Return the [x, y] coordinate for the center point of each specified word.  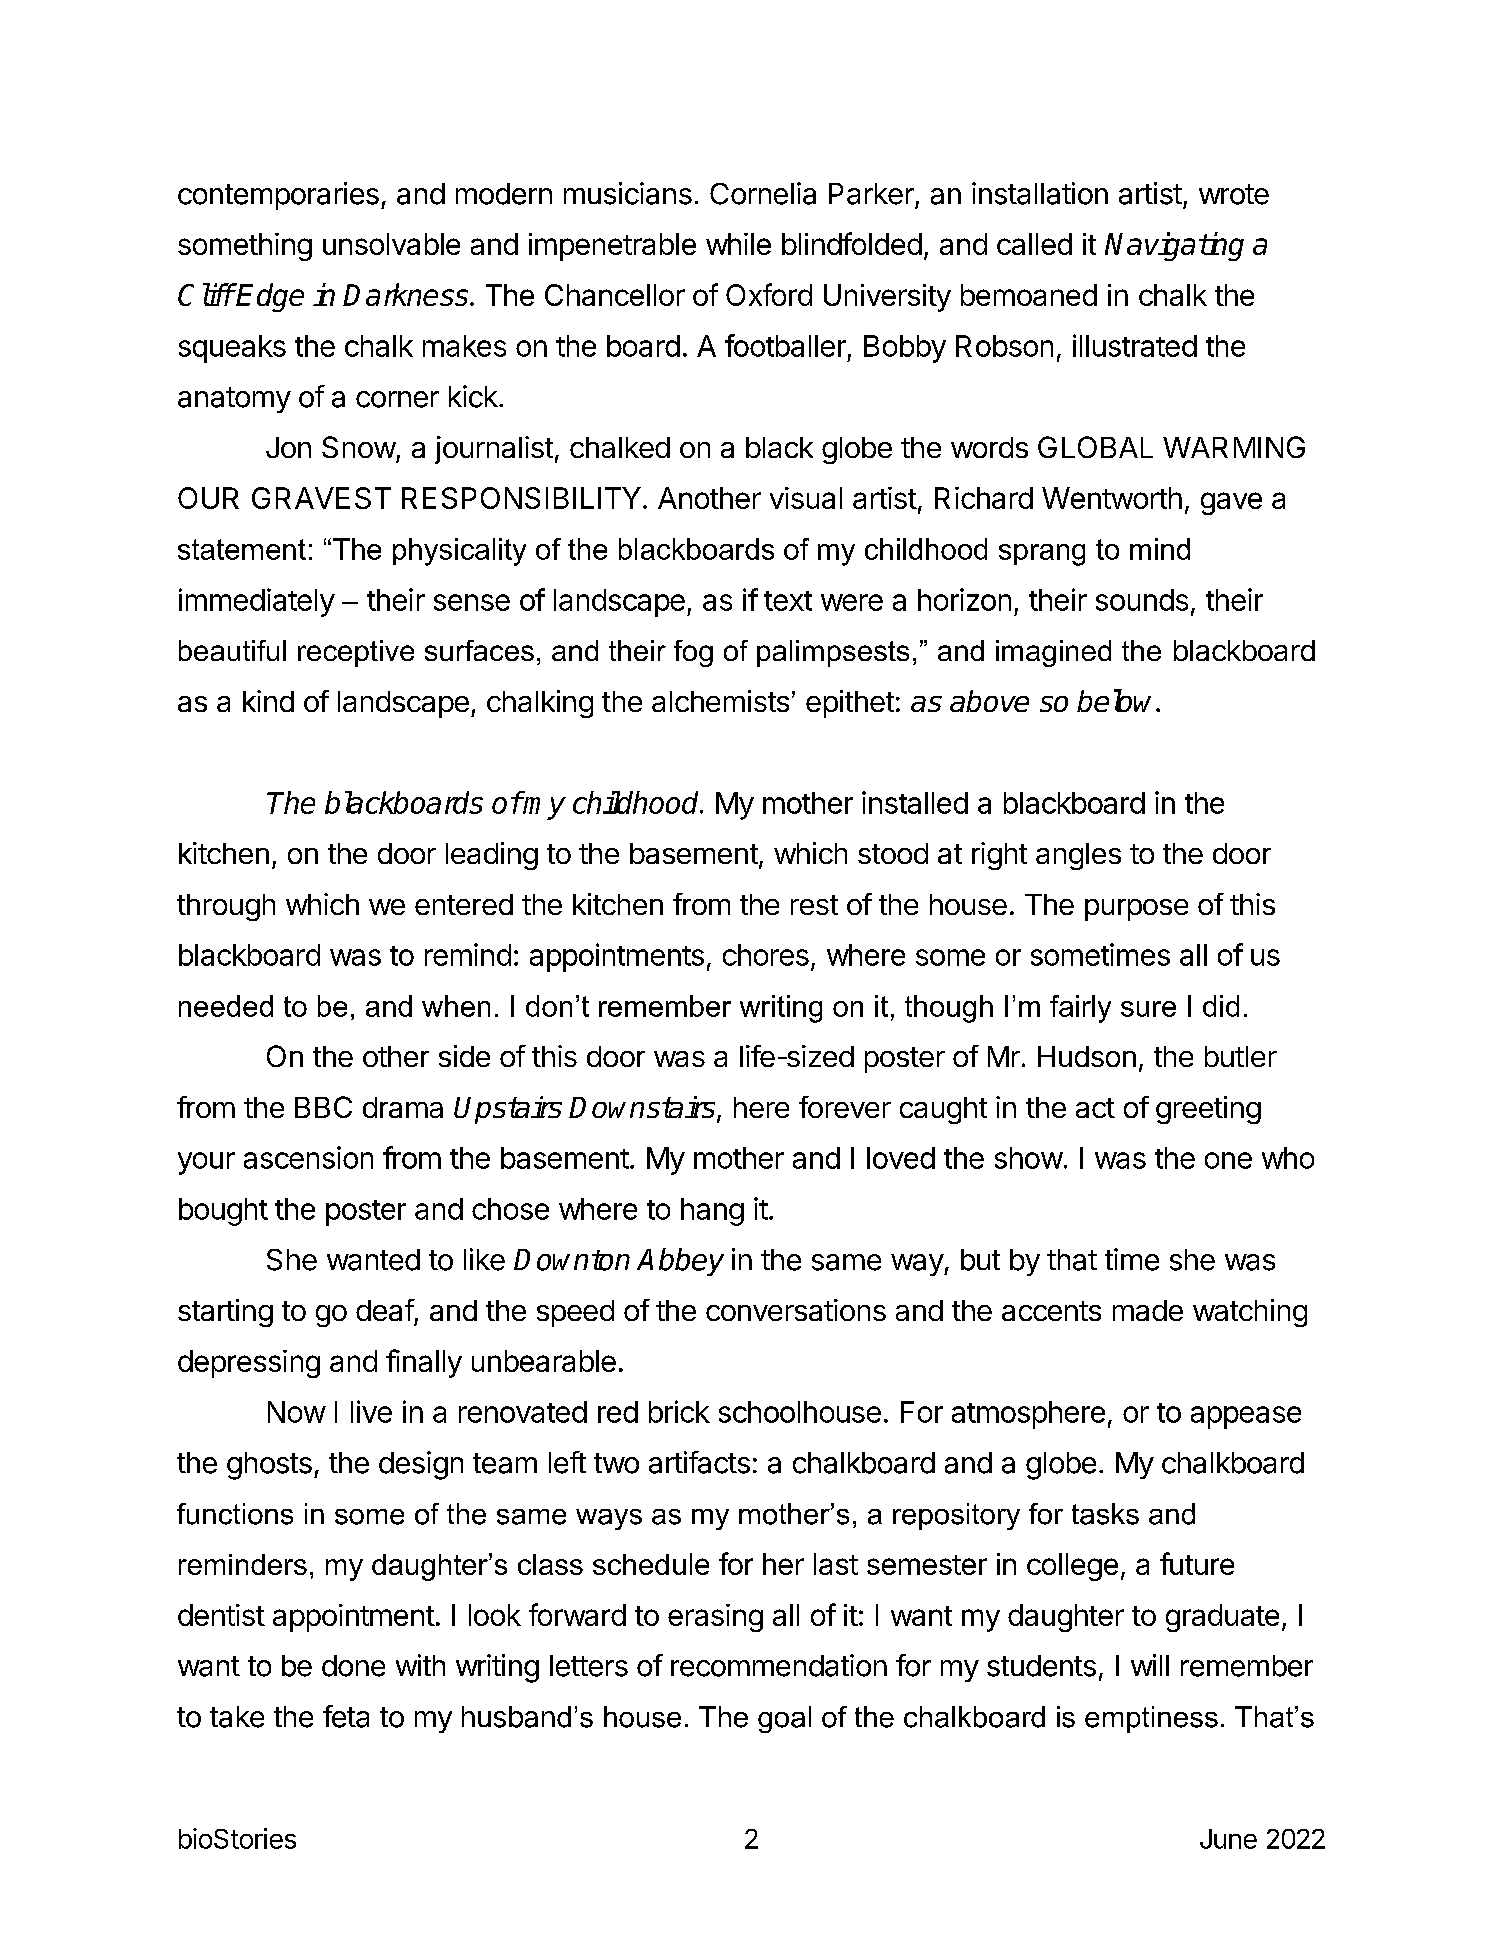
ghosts [269, 1466]
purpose [1136, 910]
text [788, 601]
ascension [308, 1157]
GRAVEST [321, 498]
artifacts [699, 1462]
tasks [1105, 1514]
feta [346, 1716]
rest [814, 905]
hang [712, 1212]
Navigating [1174, 246]
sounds [1142, 600]
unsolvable [391, 244]
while [738, 244]
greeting [1208, 1110]
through [226, 907]
